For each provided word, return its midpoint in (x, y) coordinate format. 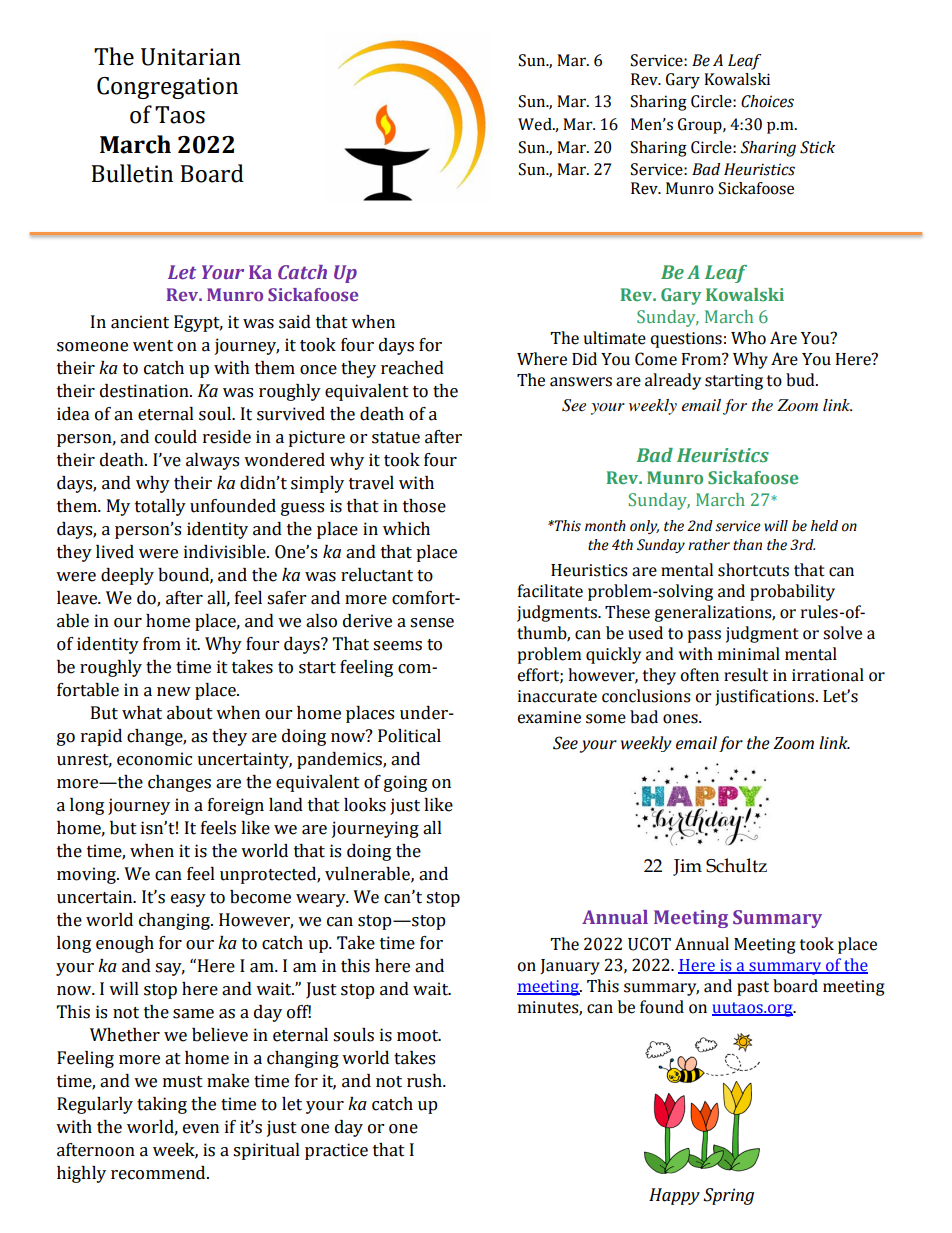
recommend (159, 1173)
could (176, 437)
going (405, 783)
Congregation (167, 88)
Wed (536, 124)
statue (396, 438)
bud (801, 380)
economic (154, 759)
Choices (767, 101)
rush (425, 1081)
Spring (728, 1196)
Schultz (736, 865)
